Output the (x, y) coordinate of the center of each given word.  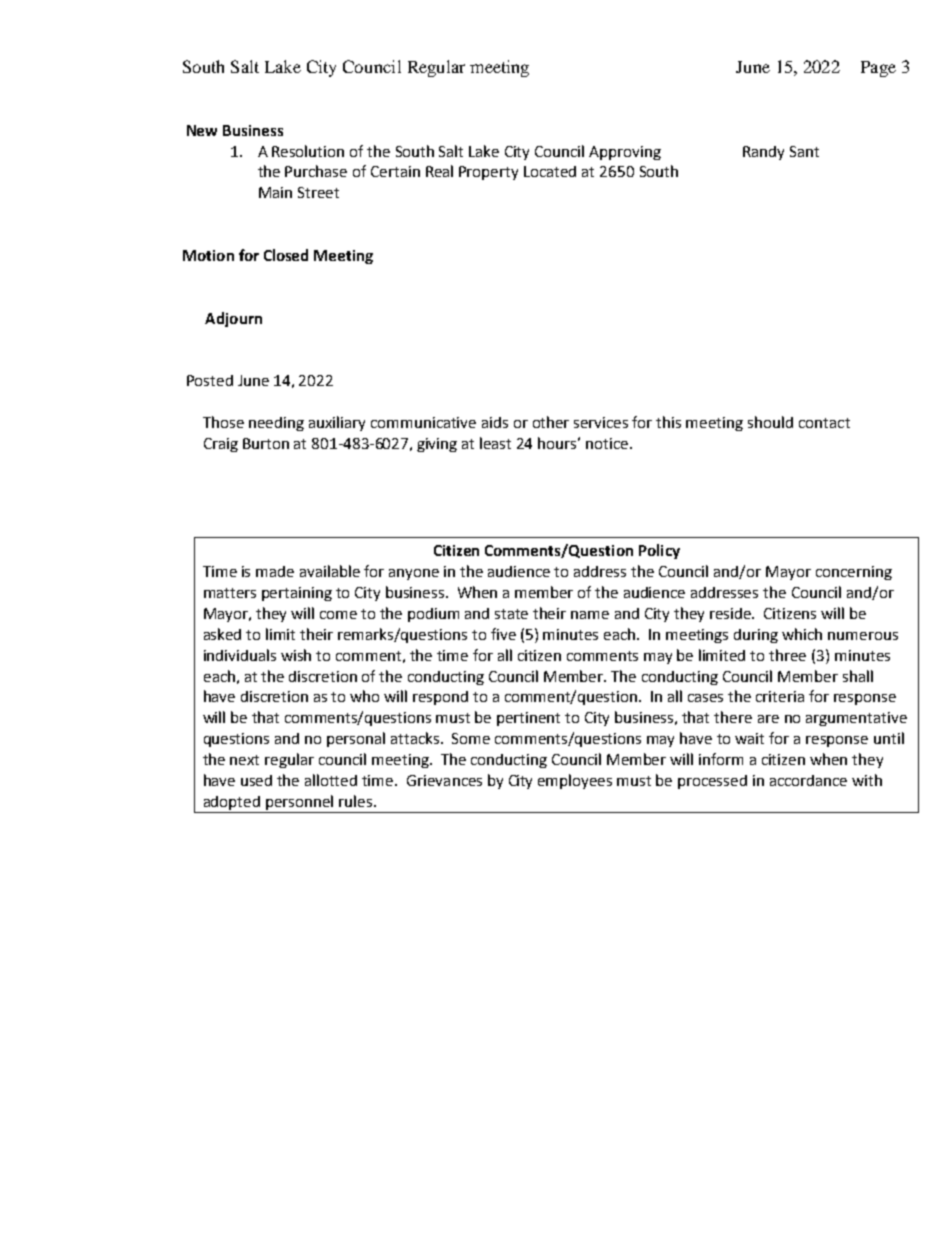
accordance (808, 780)
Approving (625, 153)
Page (878, 69)
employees (575, 781)
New (202, 130)
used (256, 780)
